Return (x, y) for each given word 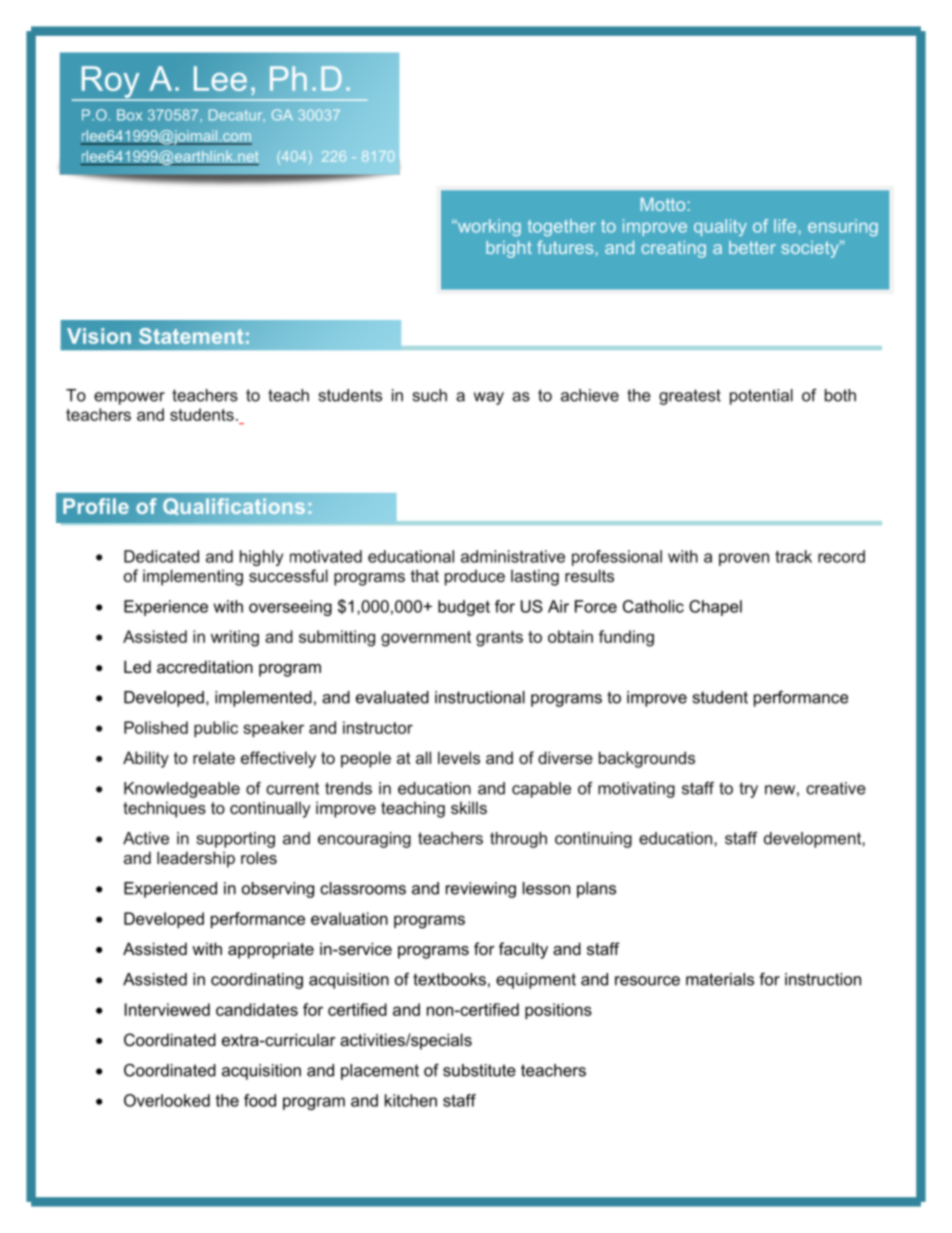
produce (475, 577)
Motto (663, 204)
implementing (193, 577)
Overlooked (167, 1100)
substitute (479, 1070)
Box (129, 115)
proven (744, 559)
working (488, 227)
